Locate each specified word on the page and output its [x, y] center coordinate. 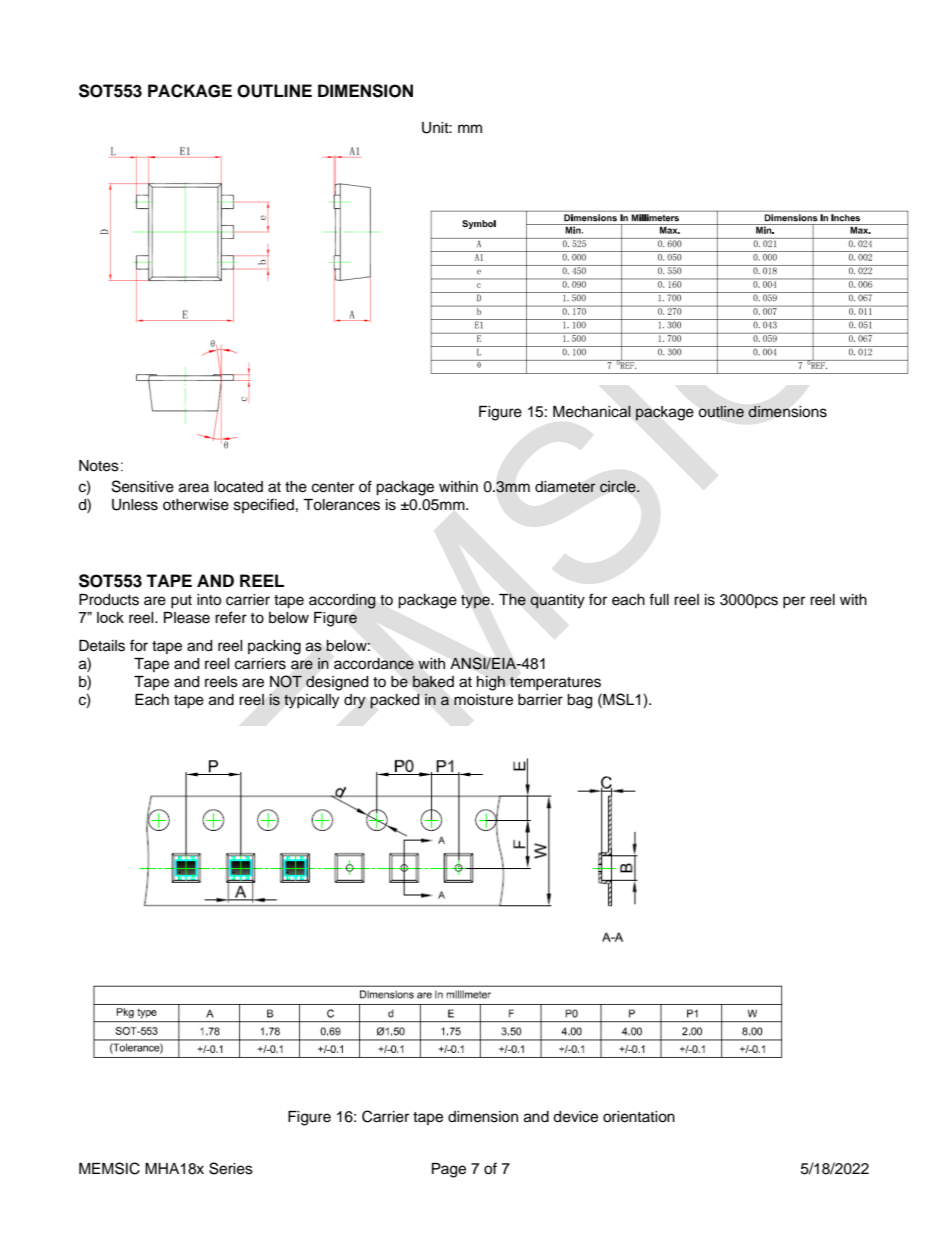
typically [311, 701]
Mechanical [592, 411]
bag [579, 701]
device [575, 1117]
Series [231, 1168]
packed [395, 701]
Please [187, 618]
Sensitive [143, 486]
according [342, 601]
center [333, 487]
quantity [557, 601]
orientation [639, 1117]
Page [449, 1170]
